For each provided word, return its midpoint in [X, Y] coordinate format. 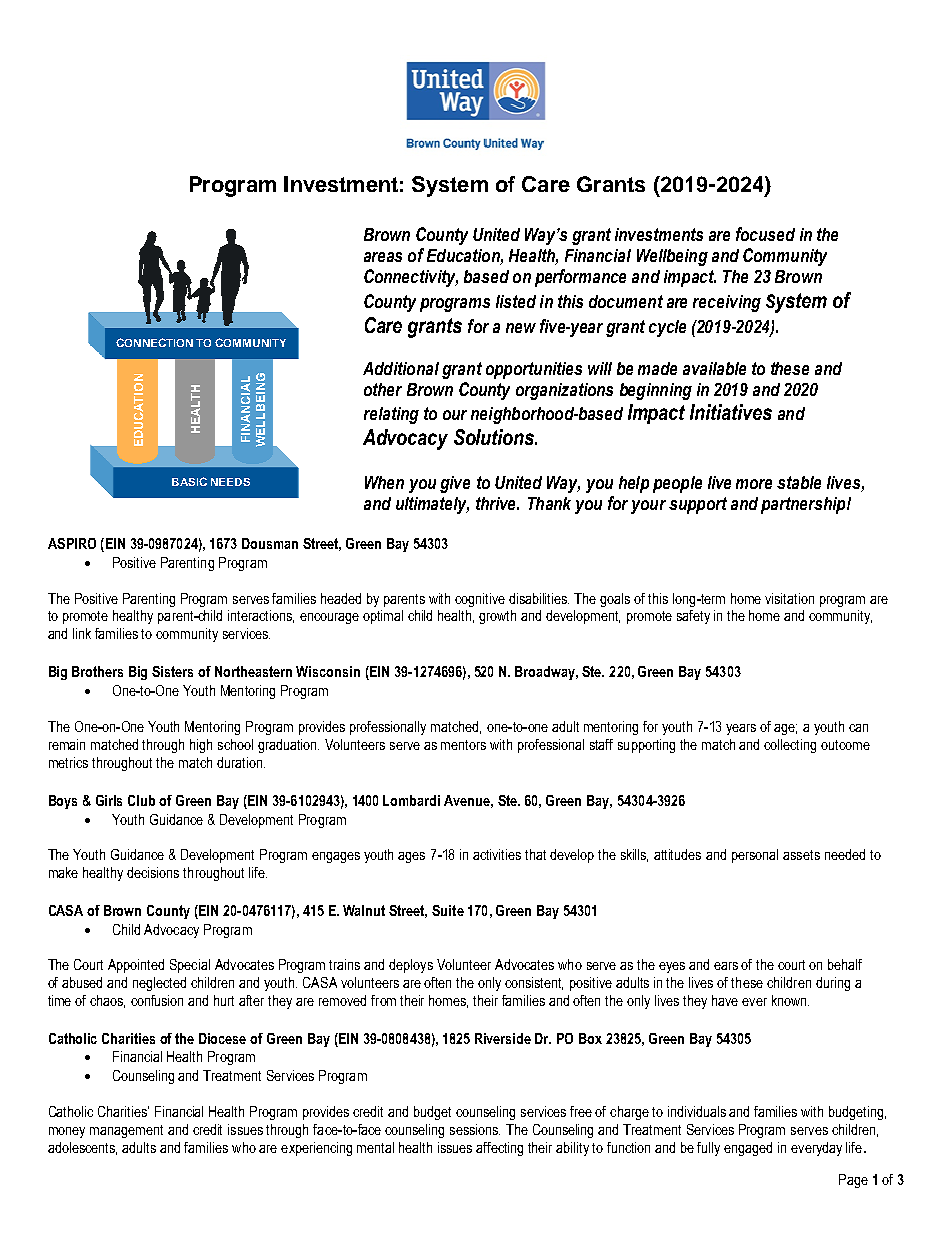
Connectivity [411, 278]
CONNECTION [154, 342]
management [126, 1131]
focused [765, 234]
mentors [463, 745]
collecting [790, 746]
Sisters [172, 671]
